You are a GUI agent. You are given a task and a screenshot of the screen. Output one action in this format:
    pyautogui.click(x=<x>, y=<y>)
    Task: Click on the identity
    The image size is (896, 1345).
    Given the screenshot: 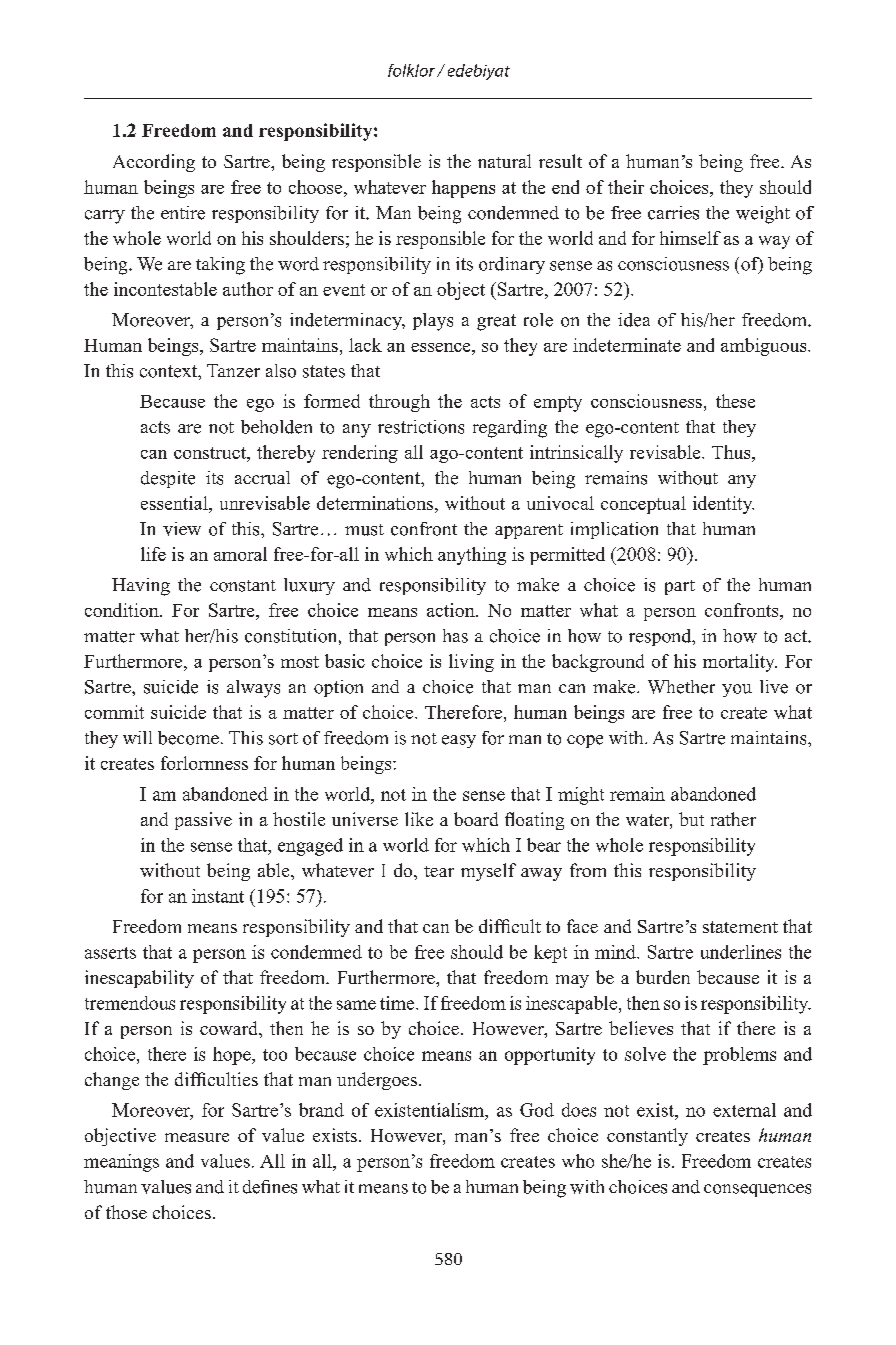 What is the action you would take?
    pyautogui.click(x=723, y=505)
